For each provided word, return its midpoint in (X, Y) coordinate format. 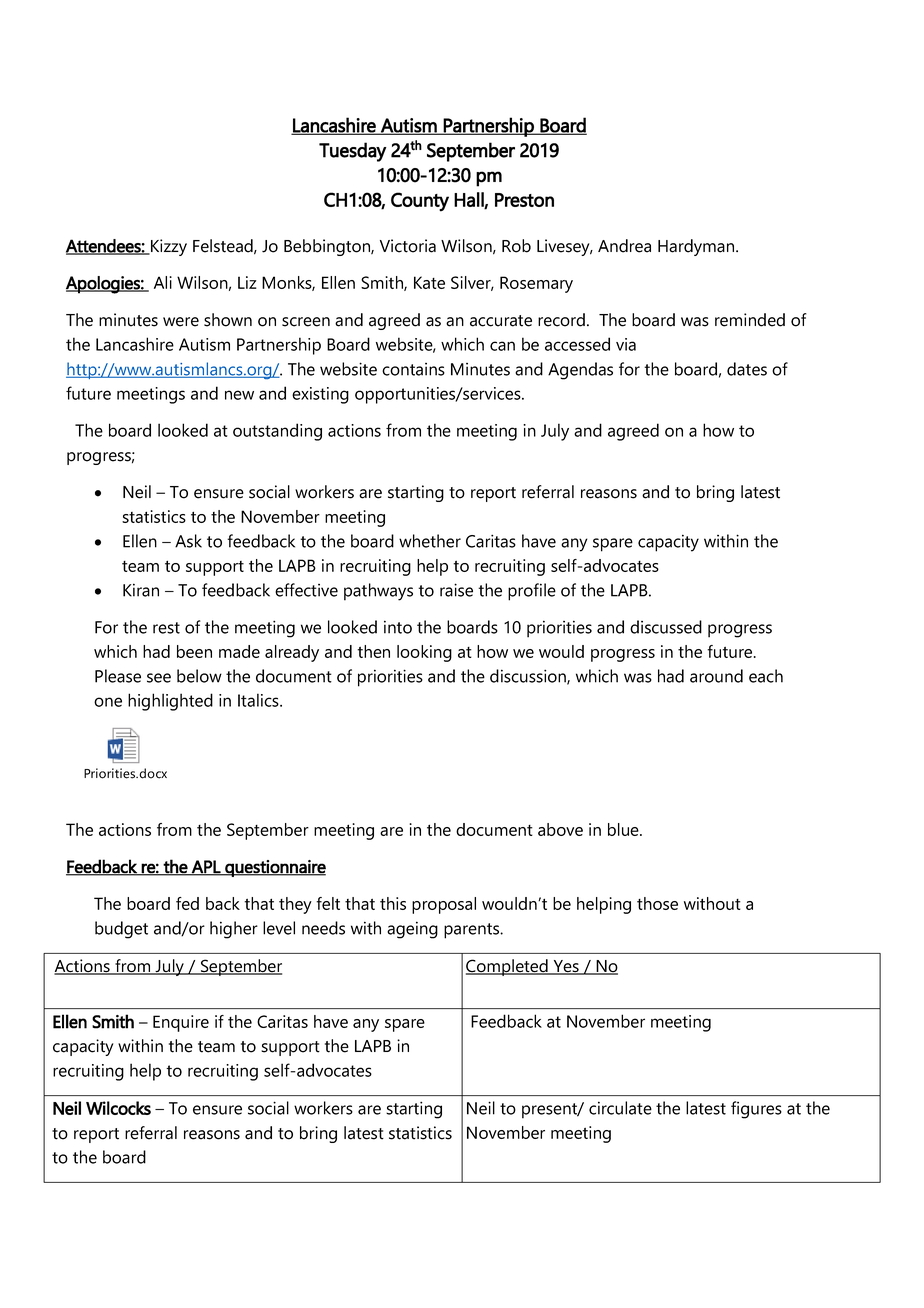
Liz (247, 282)
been (194, 651)
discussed (666, 627)
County (420, 202)
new (239, 395)
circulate (620, 1108)
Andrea (624, 246)
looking (424, 653)
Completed (508, 967)
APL (206, 867)
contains (413, 369)
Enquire (181, 1023)
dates (747, 369)
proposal (444, 905)
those (657, 903)
